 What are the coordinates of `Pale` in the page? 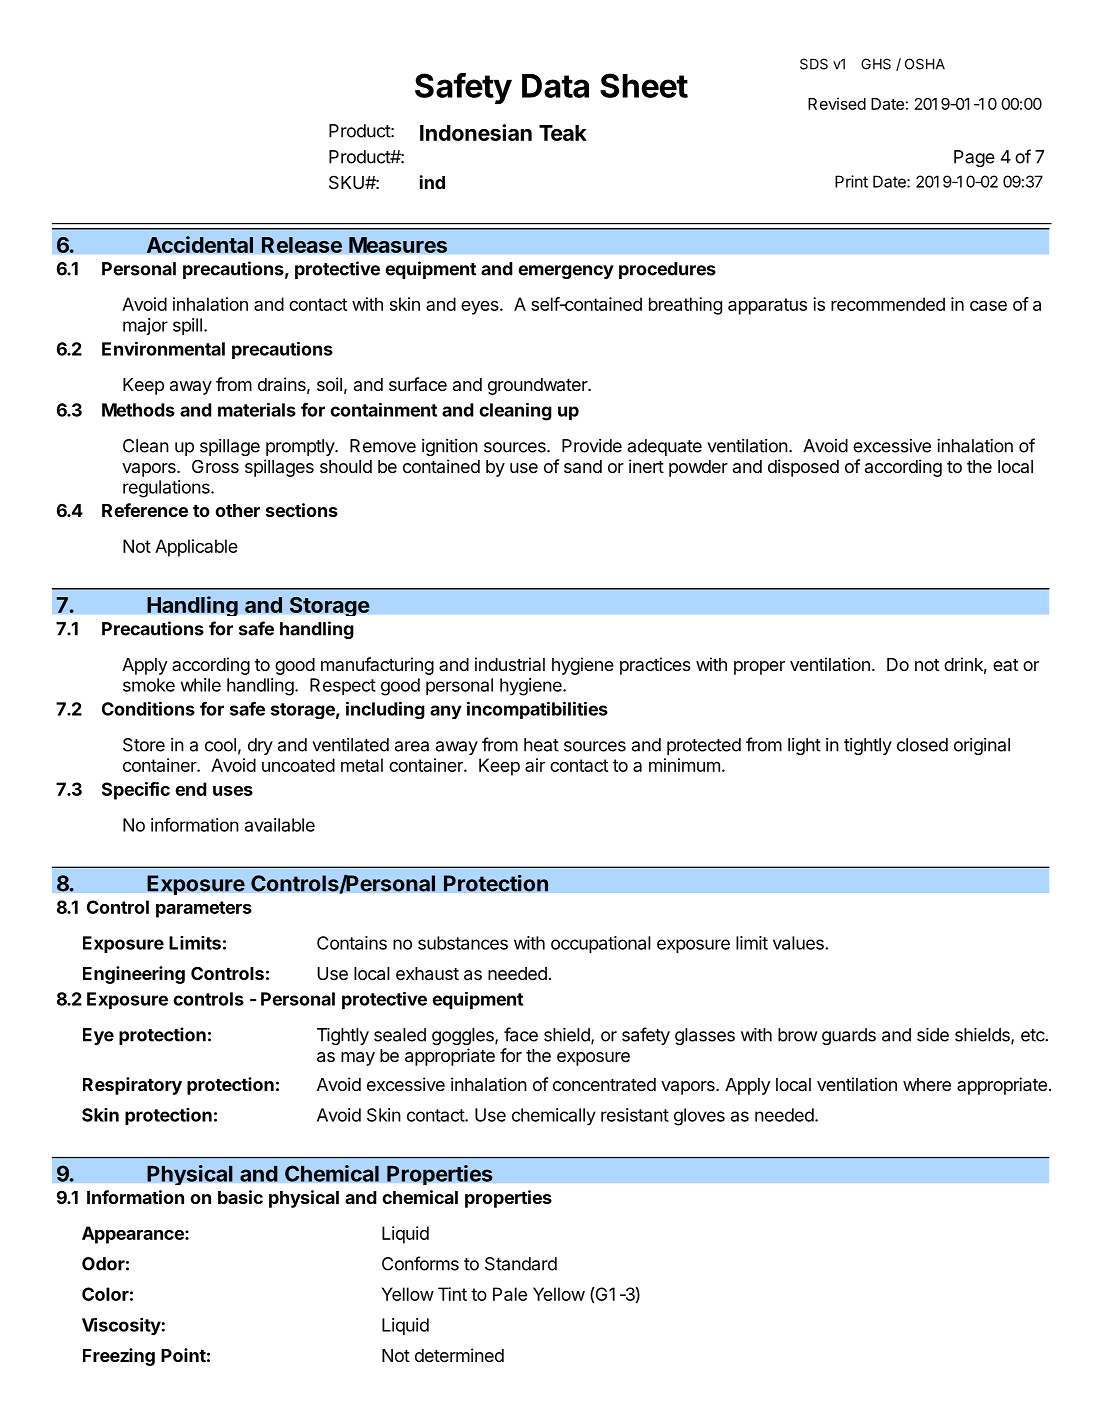 It's located at (510, 1294).
